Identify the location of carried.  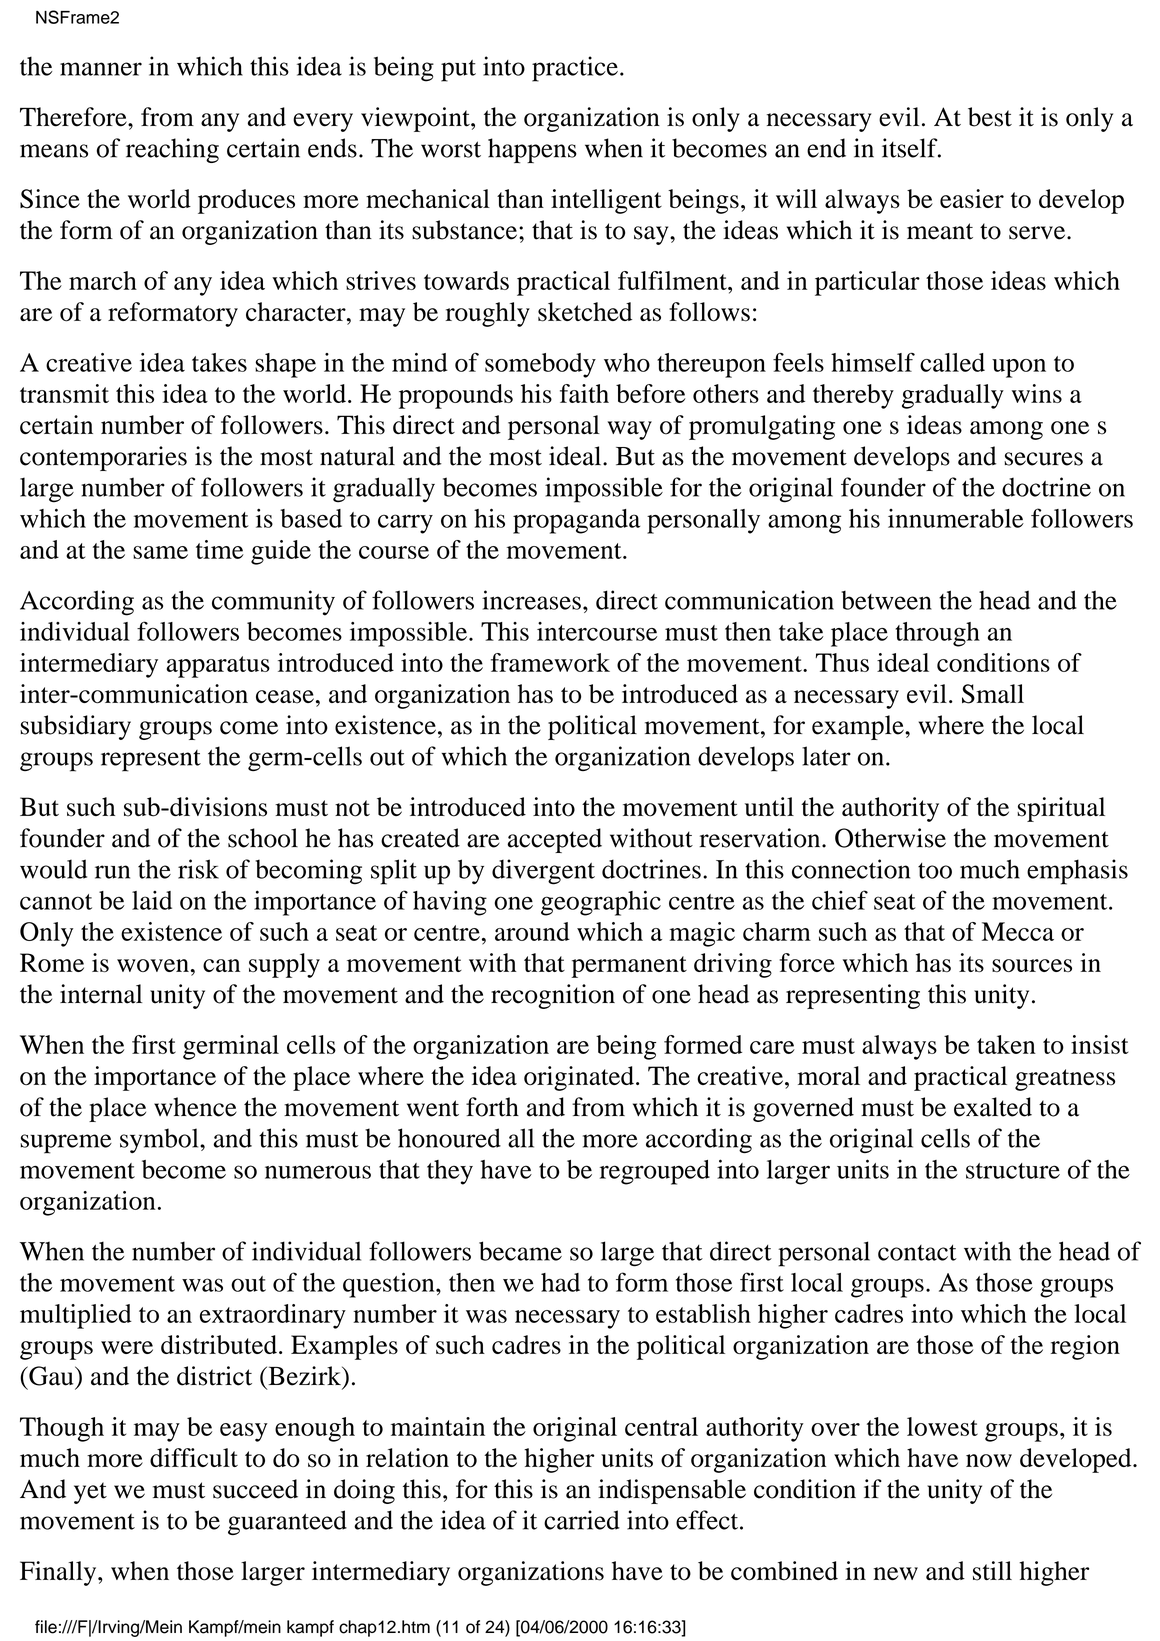
(582, 1520).
